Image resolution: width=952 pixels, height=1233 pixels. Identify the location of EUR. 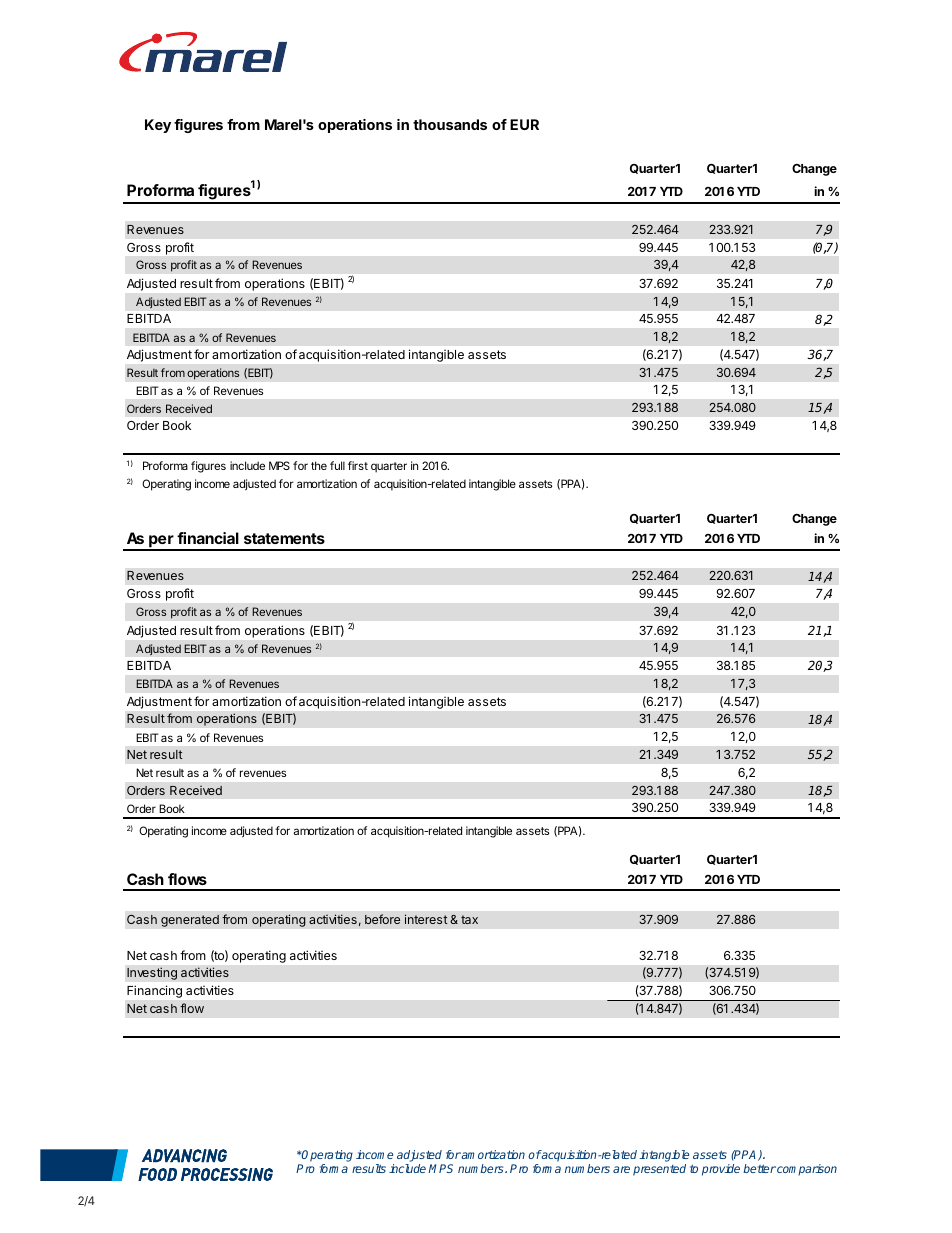
(524, 124).
